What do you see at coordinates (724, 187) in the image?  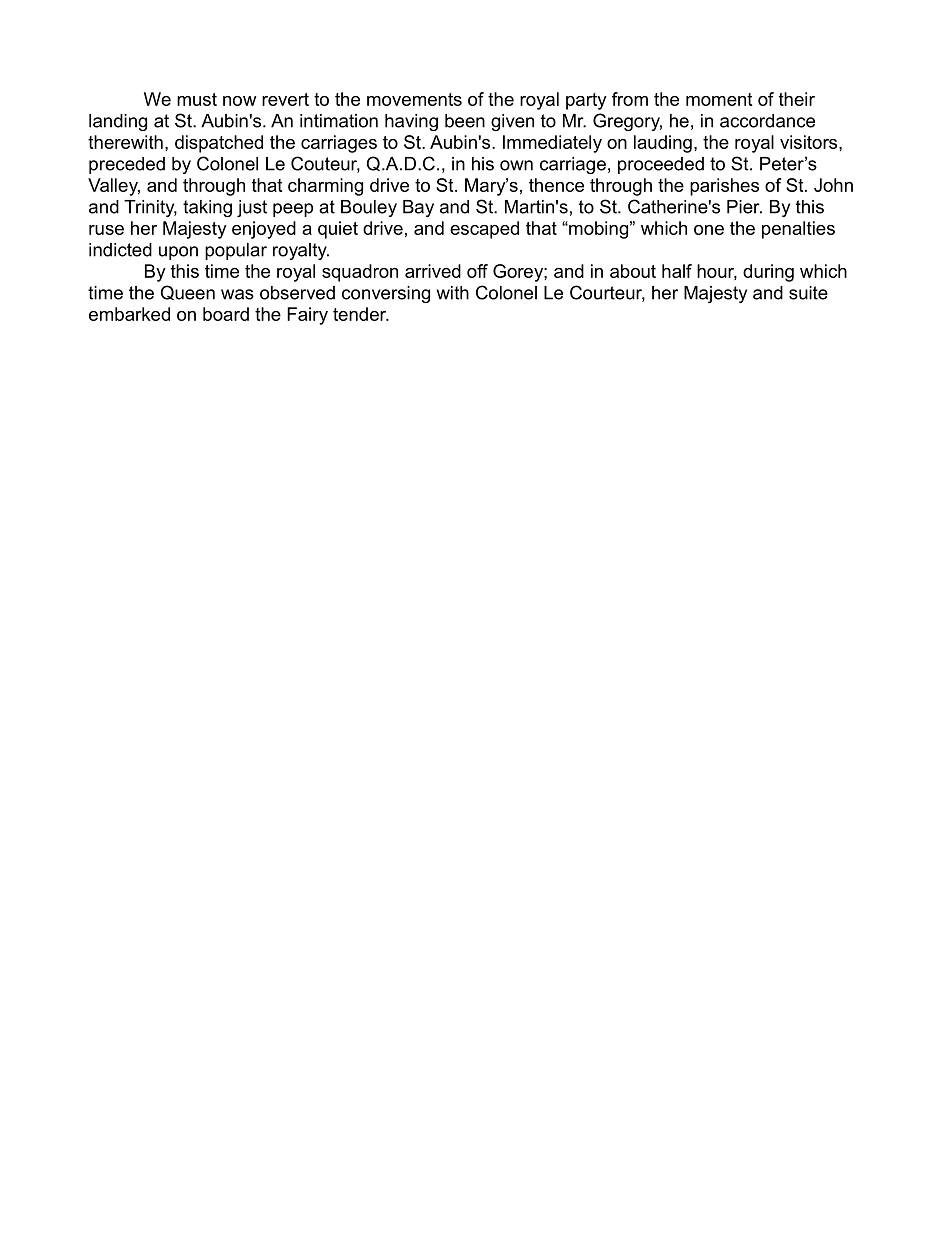 I see `parishes` at bounding box center [724, 187].
